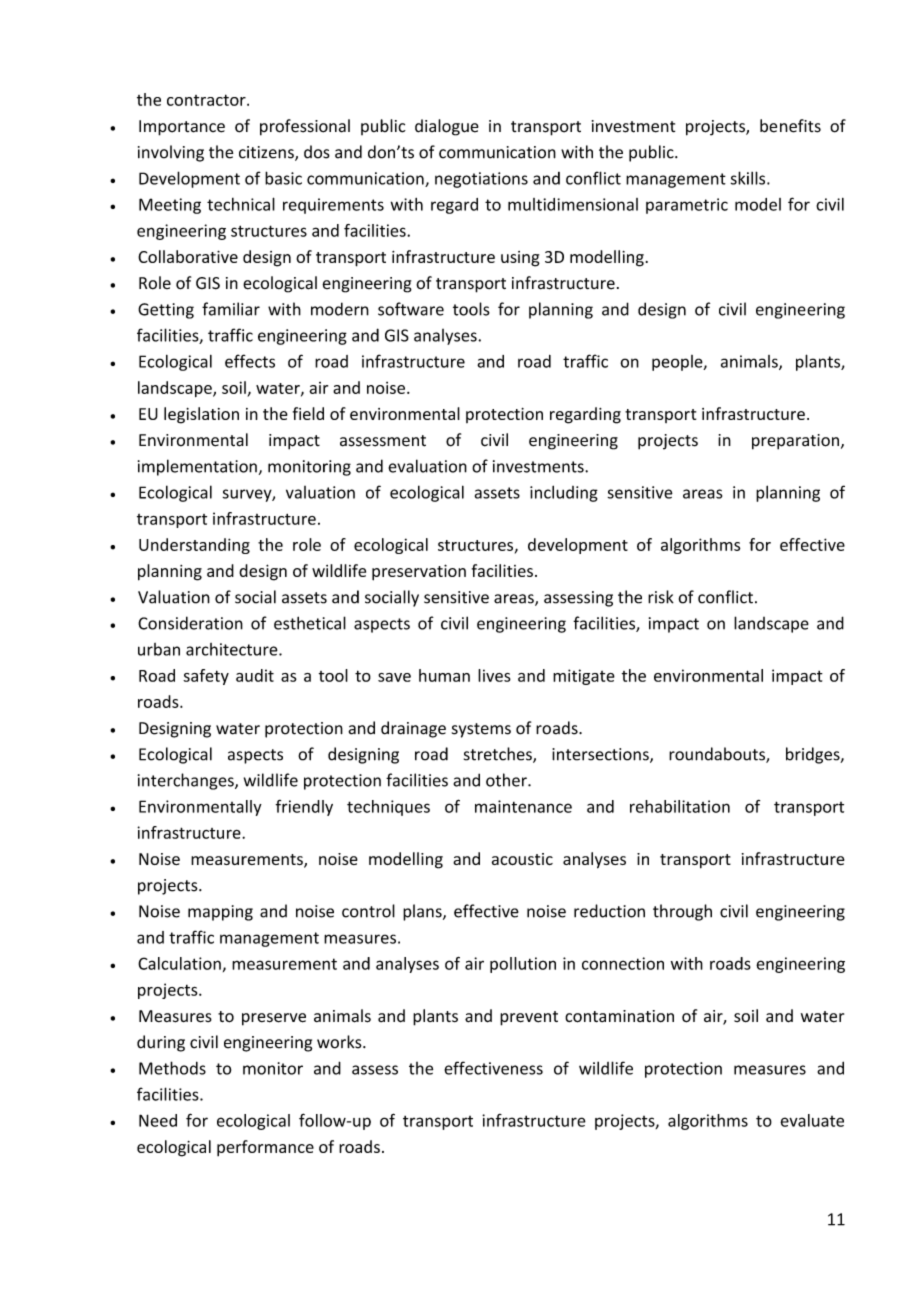 The image size is (924, 1308). What do you see at coordinates (795, 442) in the image?
I see `preparation` at bounding box center [795, 442].
